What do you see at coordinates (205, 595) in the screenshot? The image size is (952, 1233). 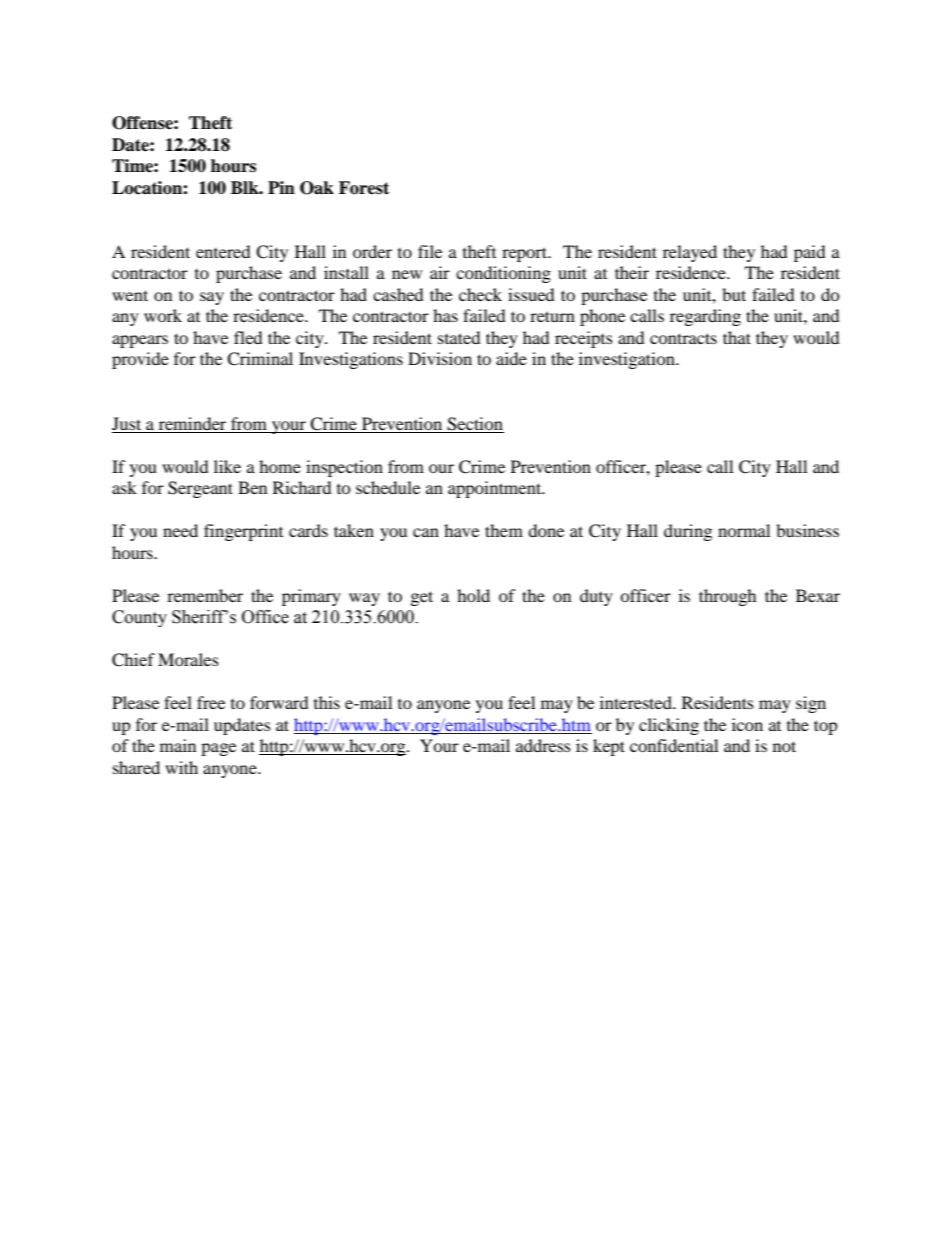 I see `remember` at bounding box center [205, 595].
